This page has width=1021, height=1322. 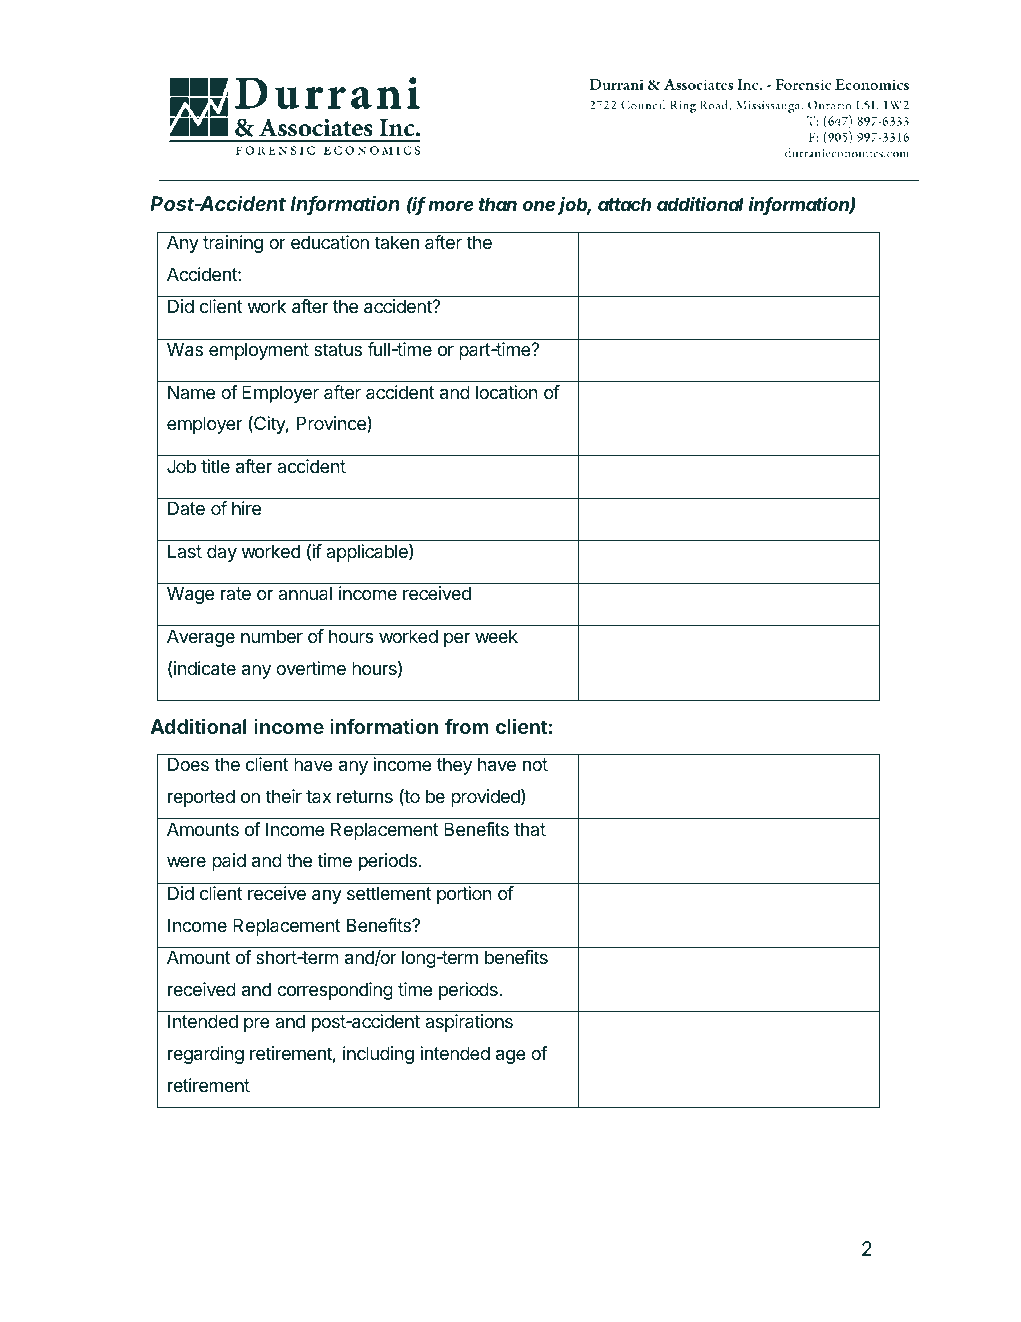 I want to click on week, so click(x=496, y=636).
